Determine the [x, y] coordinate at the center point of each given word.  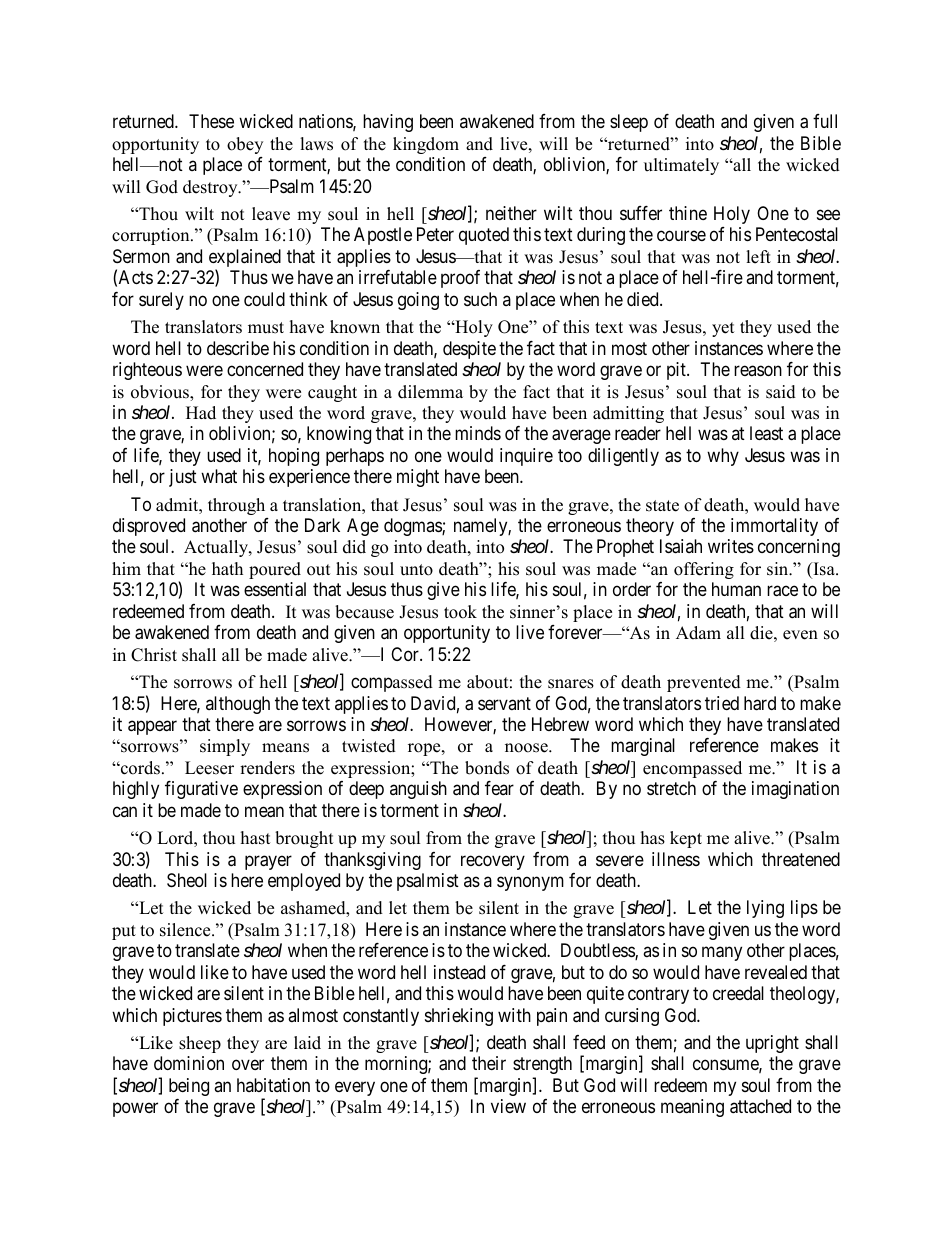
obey [245, 145]
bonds [487, 768]
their [489, 1063]
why [723, 457]
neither [511, 213]
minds [478, 433]
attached [760, 1106]
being [189, 1087]
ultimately [681, 166]
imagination [795, 790]
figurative [201, 790]
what [219, 476]
